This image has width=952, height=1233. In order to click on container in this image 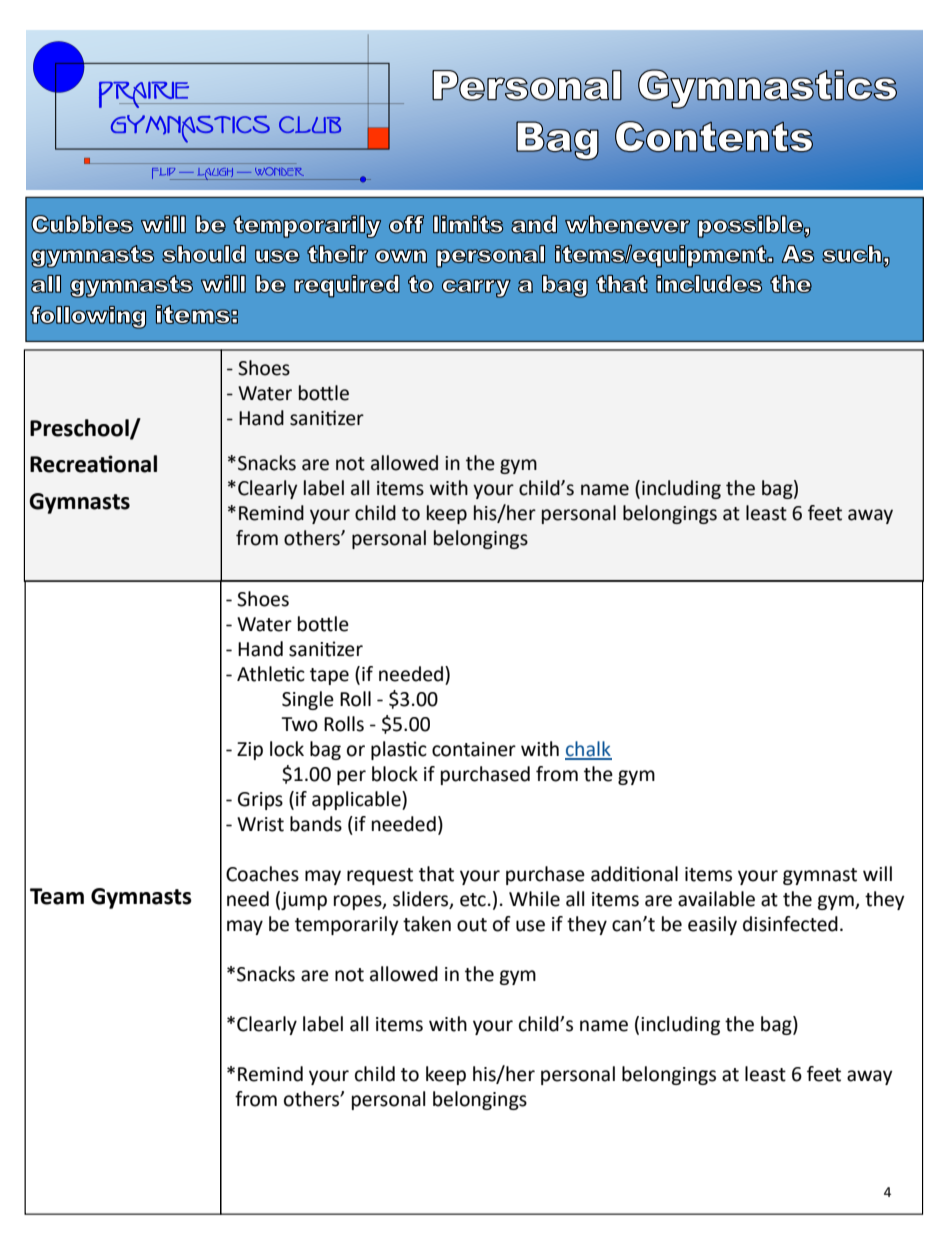, I will do `click(474, 749)`.
